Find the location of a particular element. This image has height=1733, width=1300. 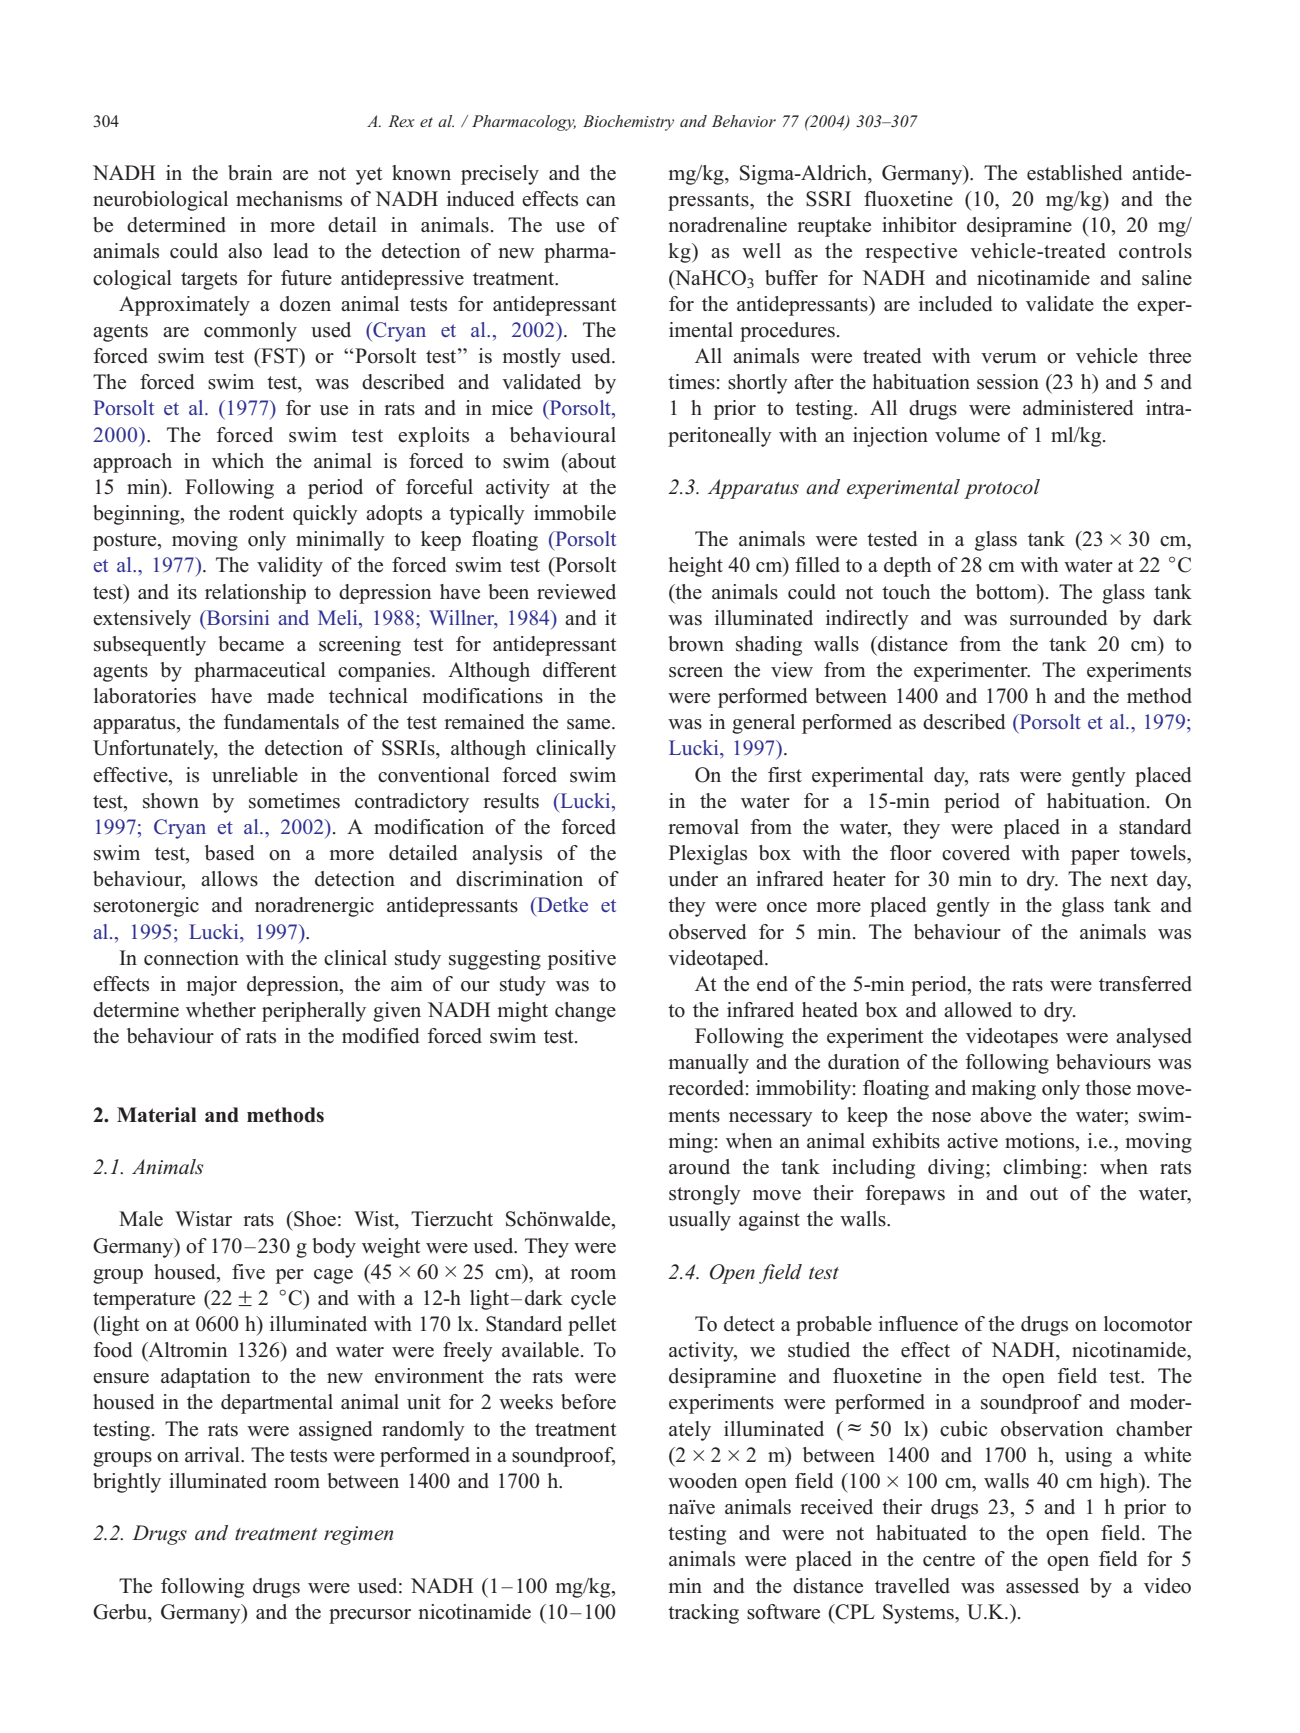

above is located at coordinates (1006, 1115).
